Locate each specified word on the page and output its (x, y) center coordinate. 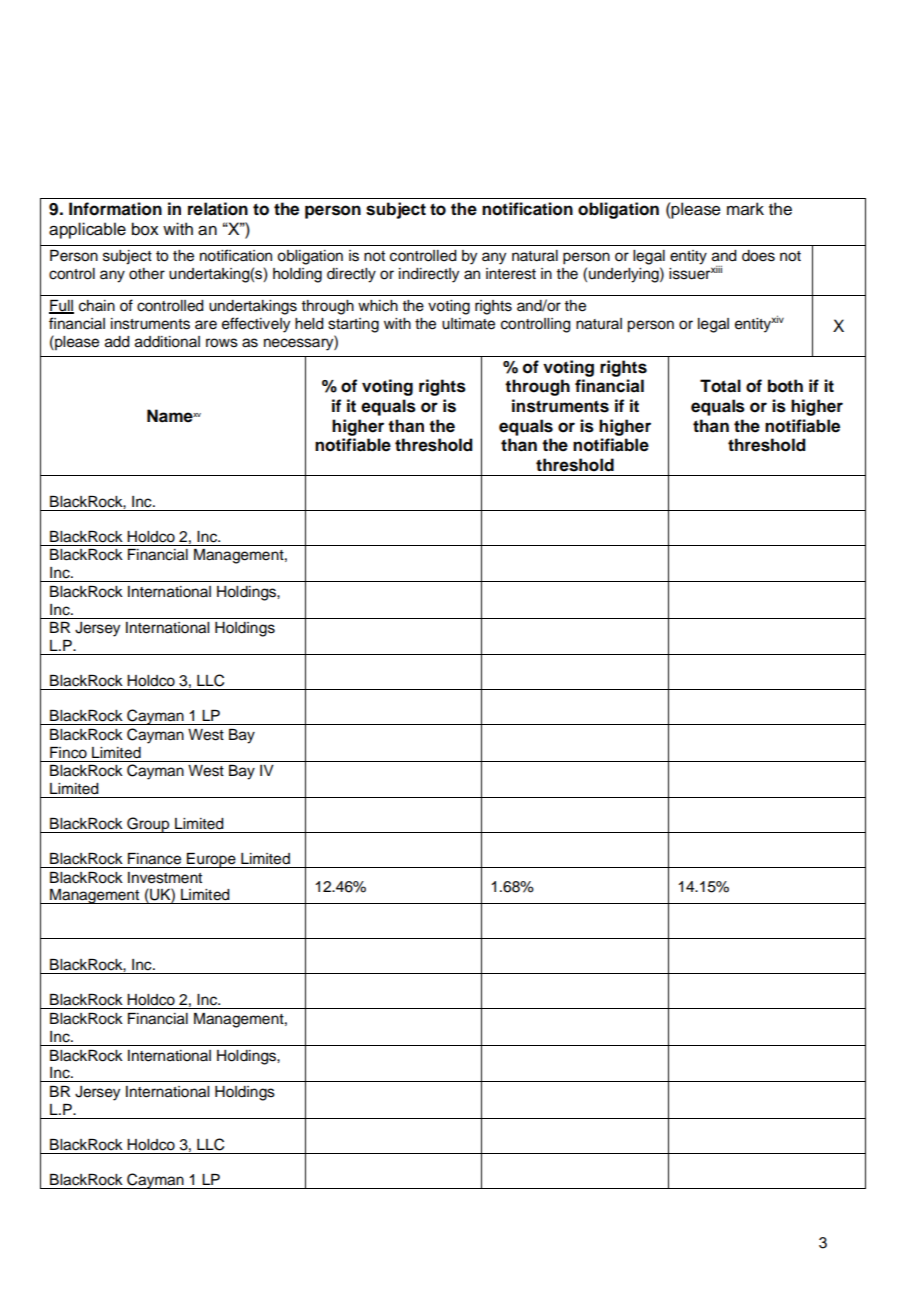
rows (222, 343)
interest (511, 274)
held (309, 324)
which (378, 306)
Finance (154, 859)
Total (720, 386)
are (206, 325)
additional (167, 342)
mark (745, 209)
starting (353, 325)
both (785, 386)
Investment (165, 878)
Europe (211, 860)
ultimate (468, 324)
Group (148, 825)
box (145, 229)
